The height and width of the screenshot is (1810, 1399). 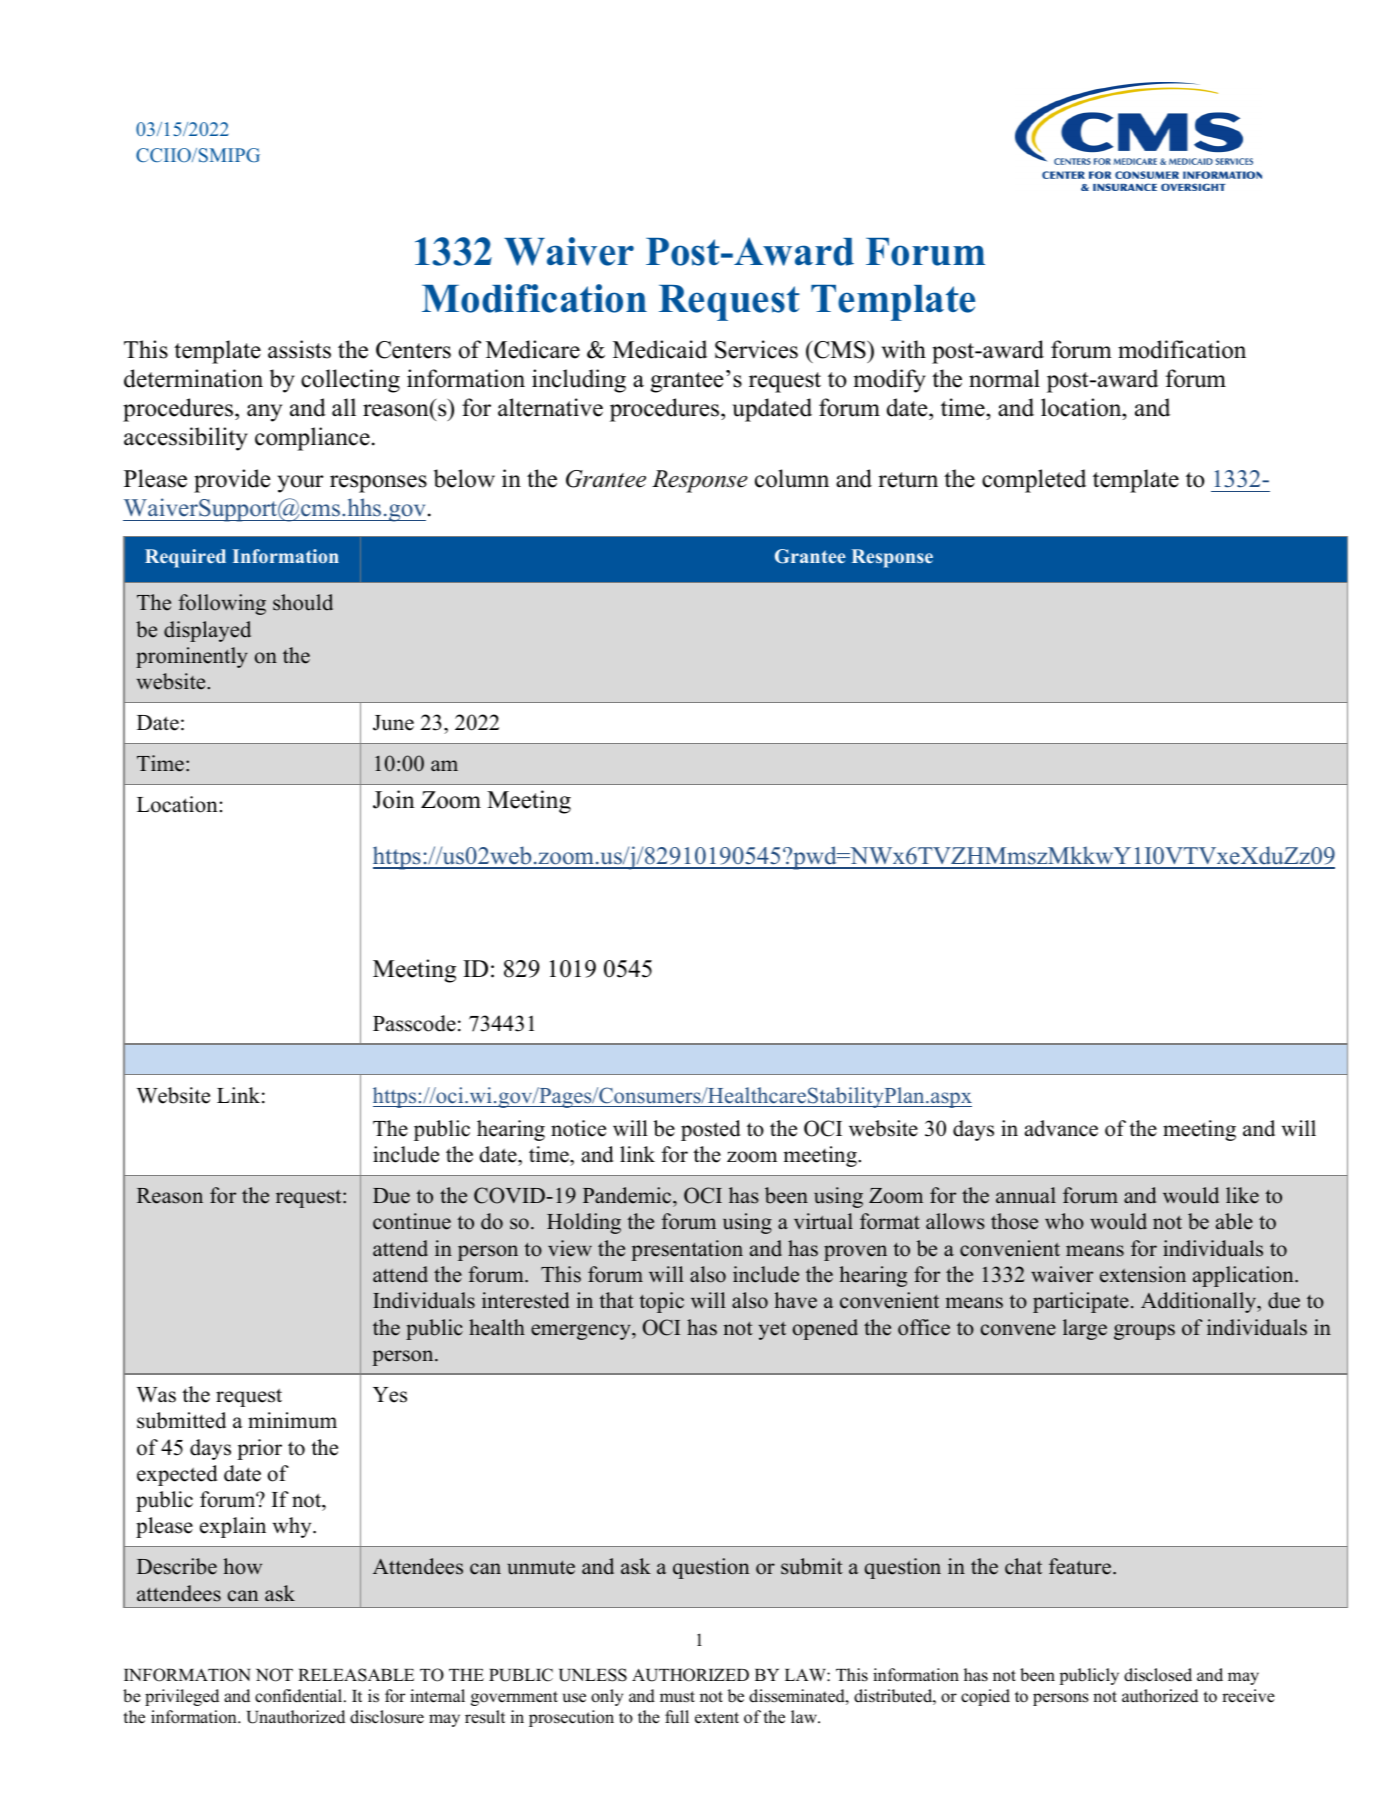 I want to click on continue, so click(x=412, y=1221).
